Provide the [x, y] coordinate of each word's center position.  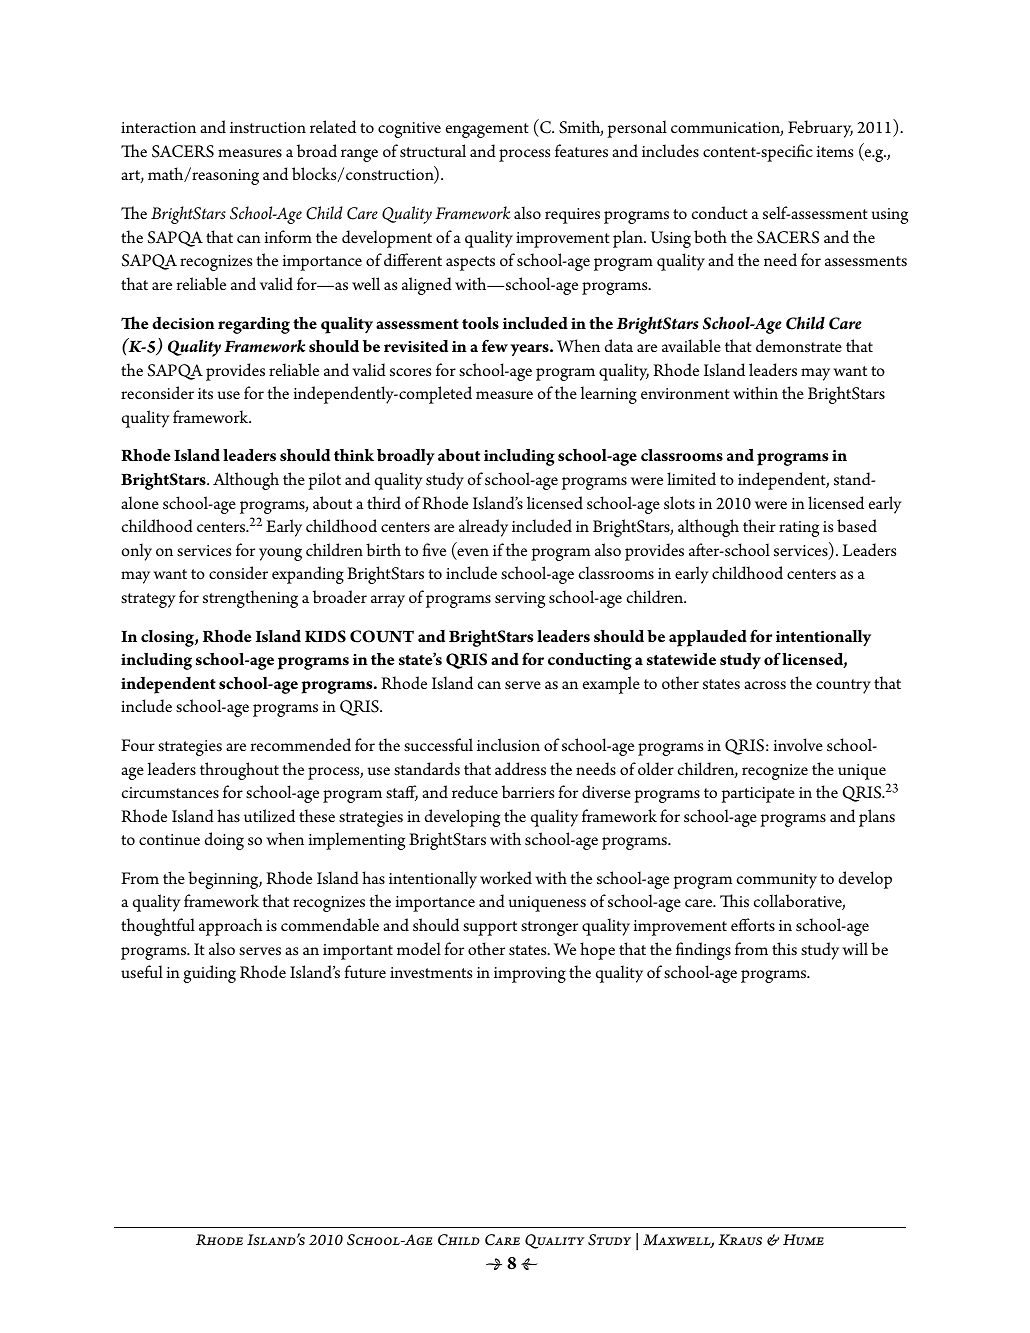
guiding [209, 974]
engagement [487, 130]
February [820, 129]
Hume [803, 1239]
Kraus [740, 1239]
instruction [268, 128]
